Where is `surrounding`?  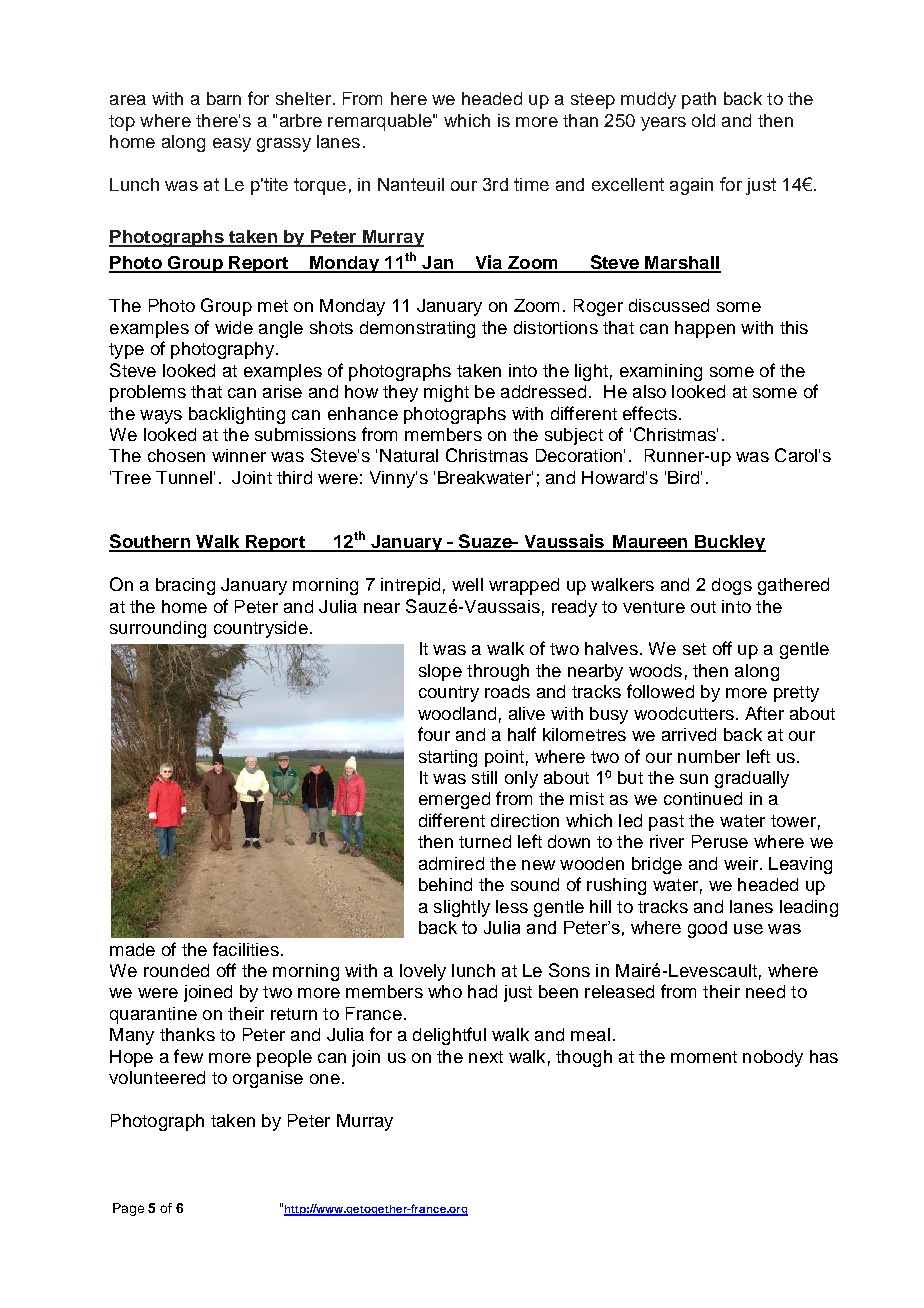
surrounding is located at coordinates (158, 629).
